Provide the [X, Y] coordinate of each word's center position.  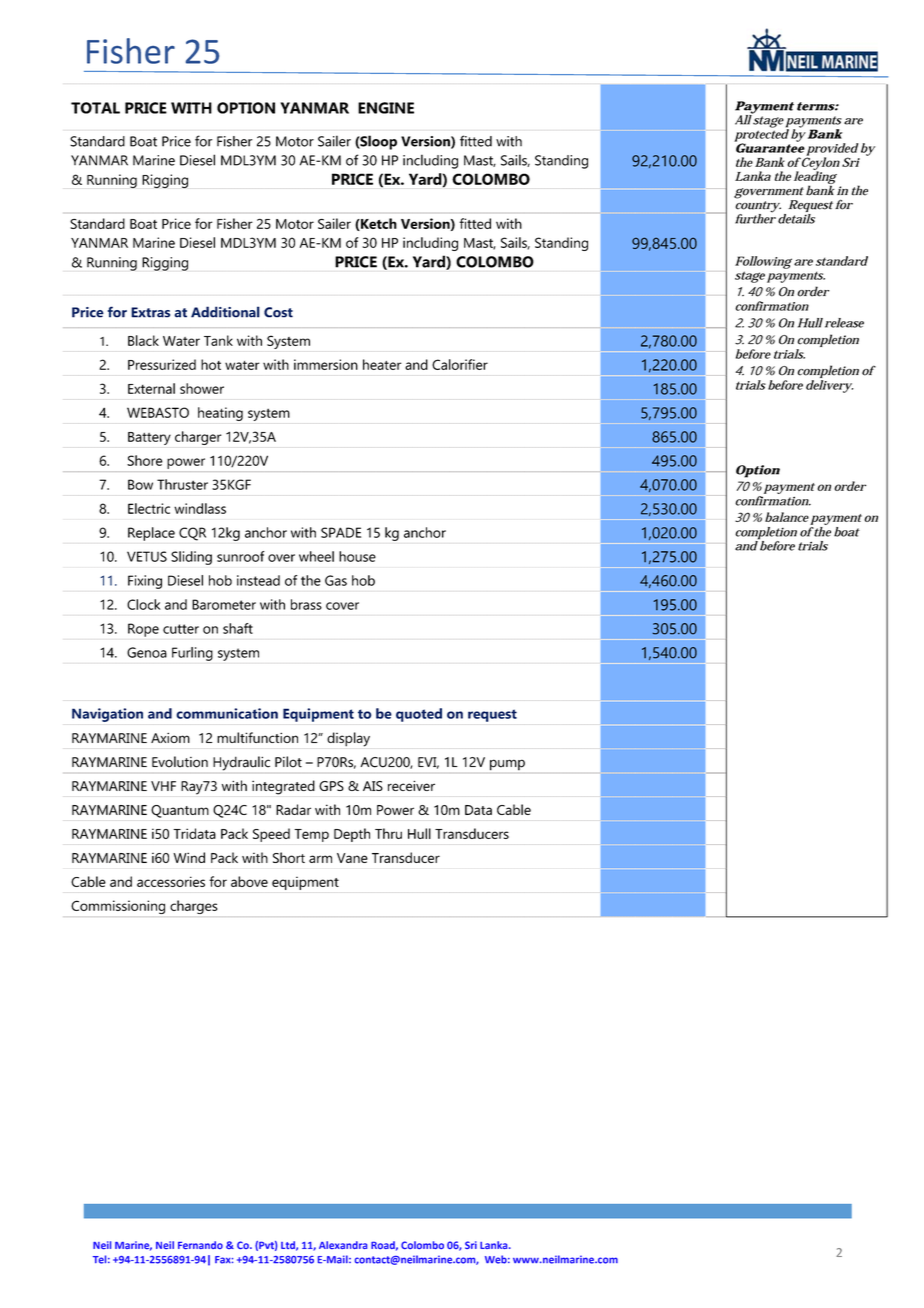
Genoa [147, 652]
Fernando [200, 1245]
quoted [419, 715]
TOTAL [95, 108]
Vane [352, 858]
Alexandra [343, 1245]
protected [761, 135]
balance [787, 517]
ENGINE [386, 108]
